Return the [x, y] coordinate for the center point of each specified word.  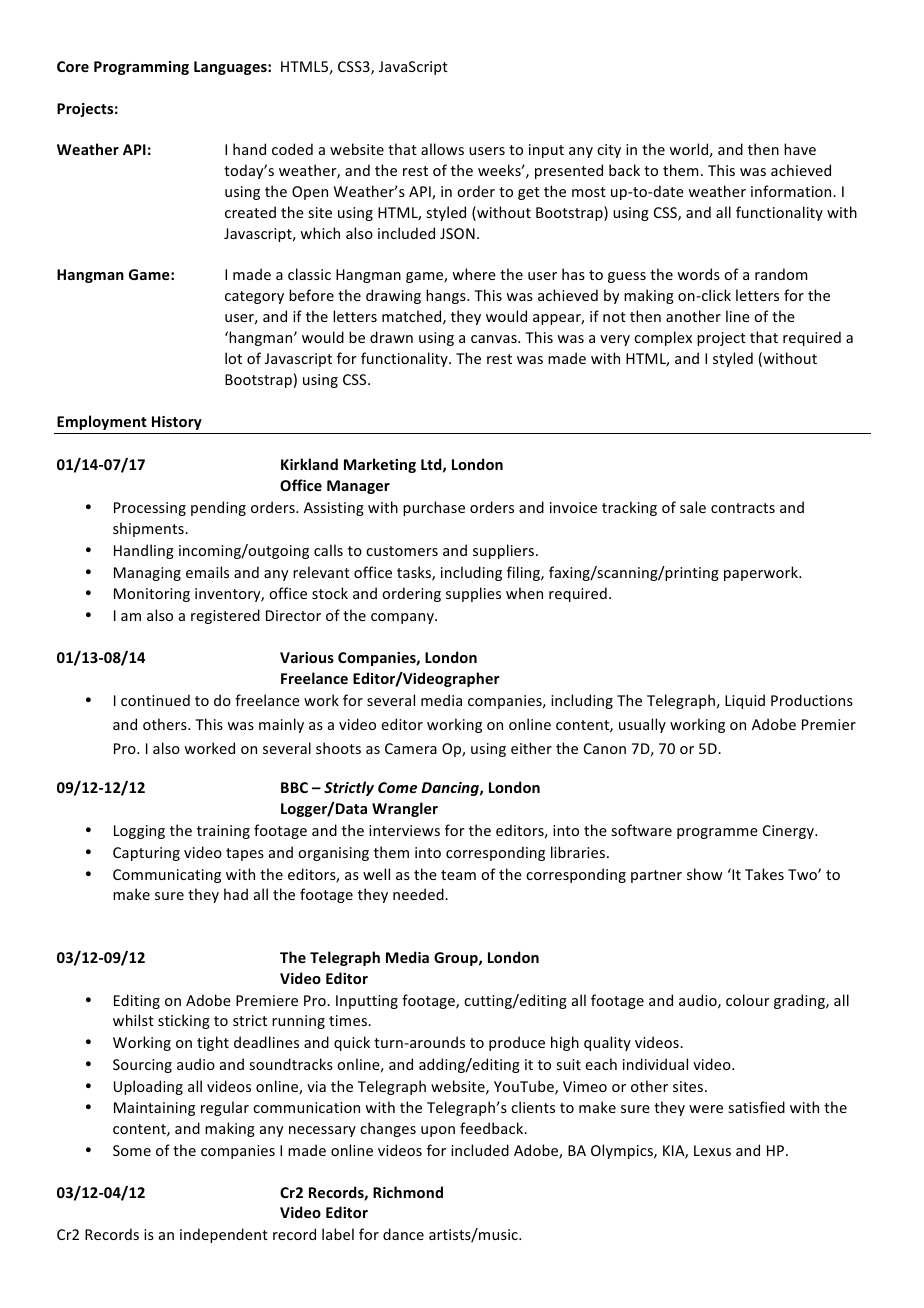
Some [132, 1150]
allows [442, 149]
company [403, 618]
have [800, 149]
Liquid [745, 701]
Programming [141, 68]
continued [155, 700]
